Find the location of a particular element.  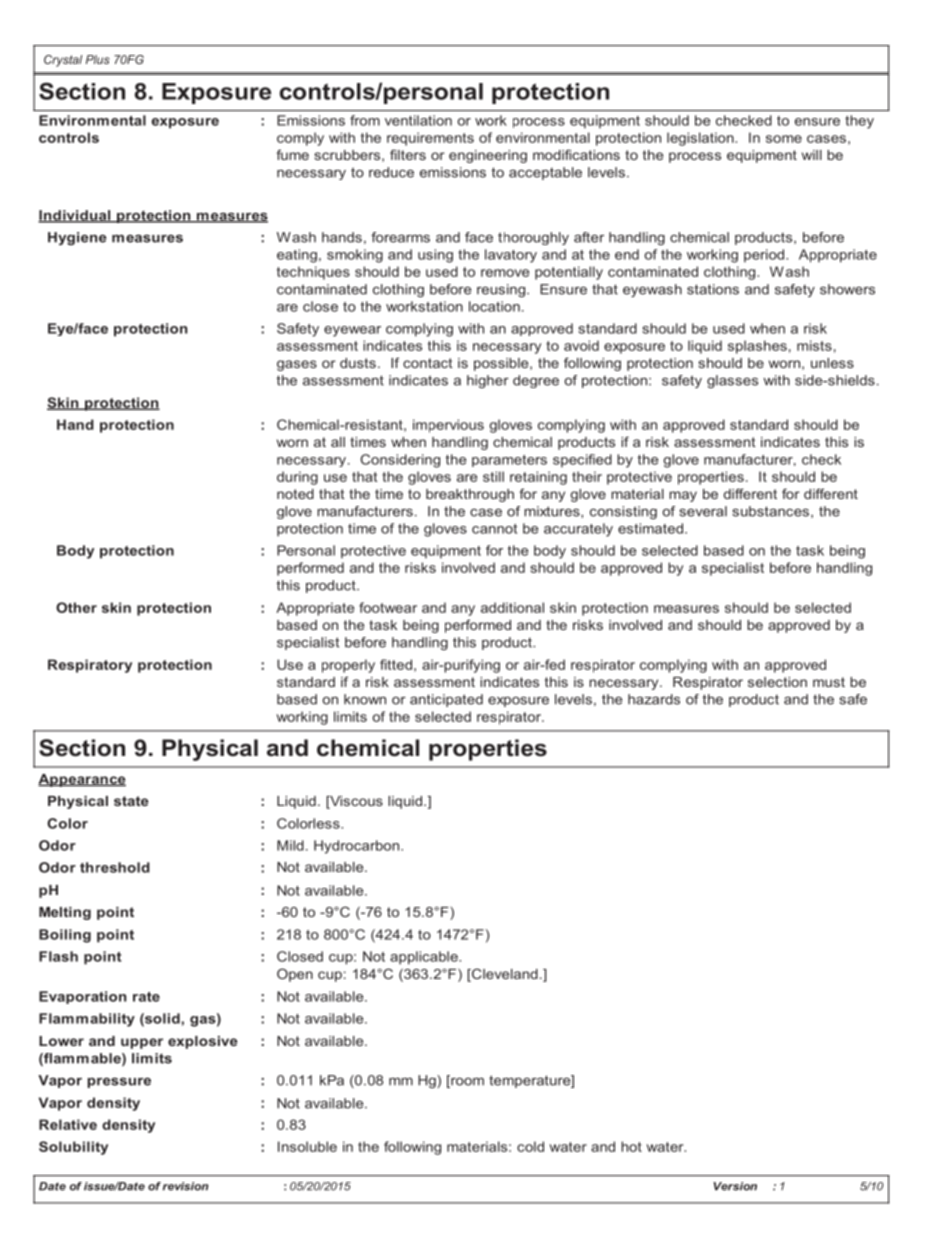

Version is located at coordinates (735, 1186).
